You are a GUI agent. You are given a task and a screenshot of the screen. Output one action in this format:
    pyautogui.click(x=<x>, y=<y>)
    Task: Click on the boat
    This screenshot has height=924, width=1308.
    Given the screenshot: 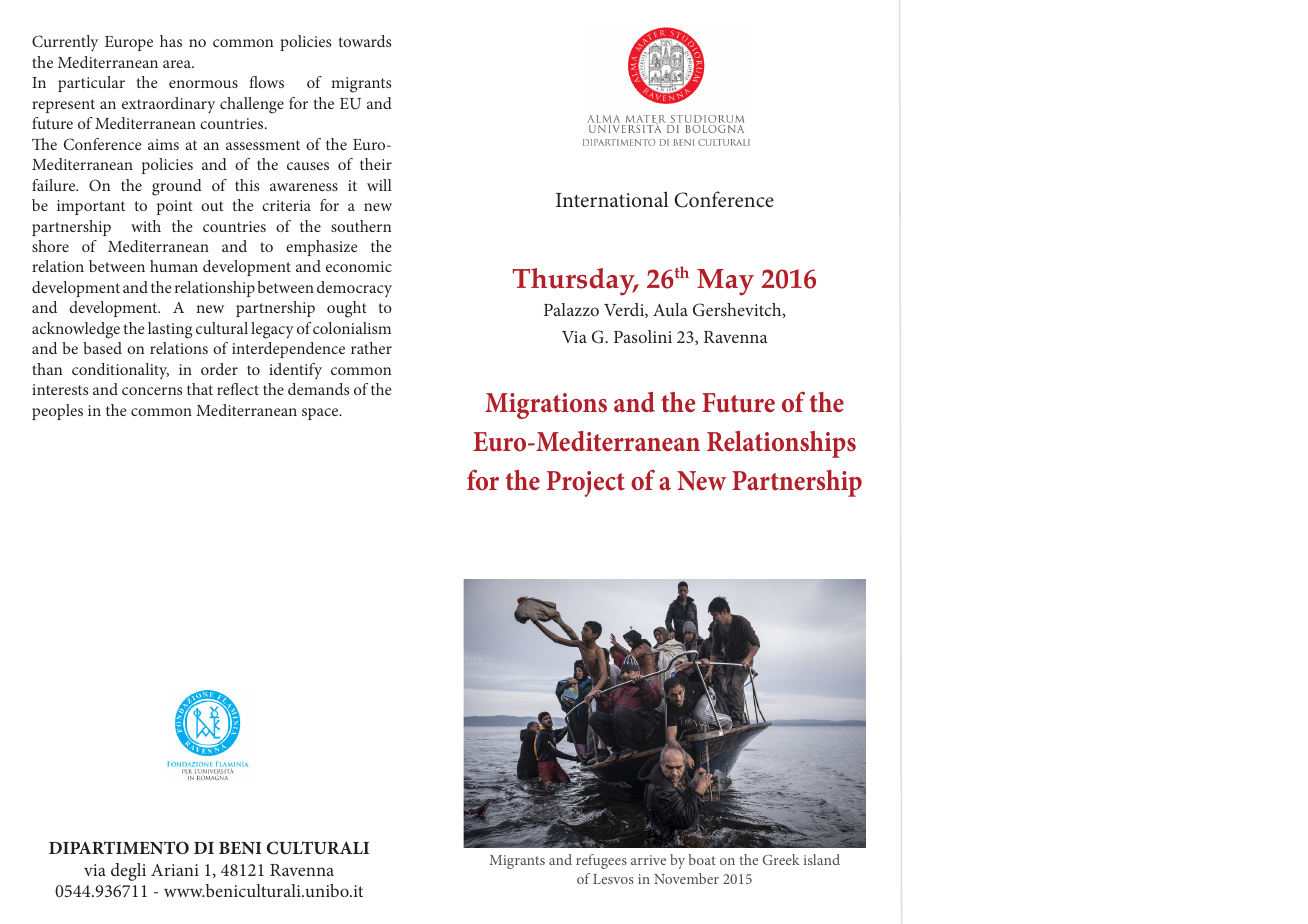 What is the action you would take?
    pyautogui.click(x=702, y=859)
